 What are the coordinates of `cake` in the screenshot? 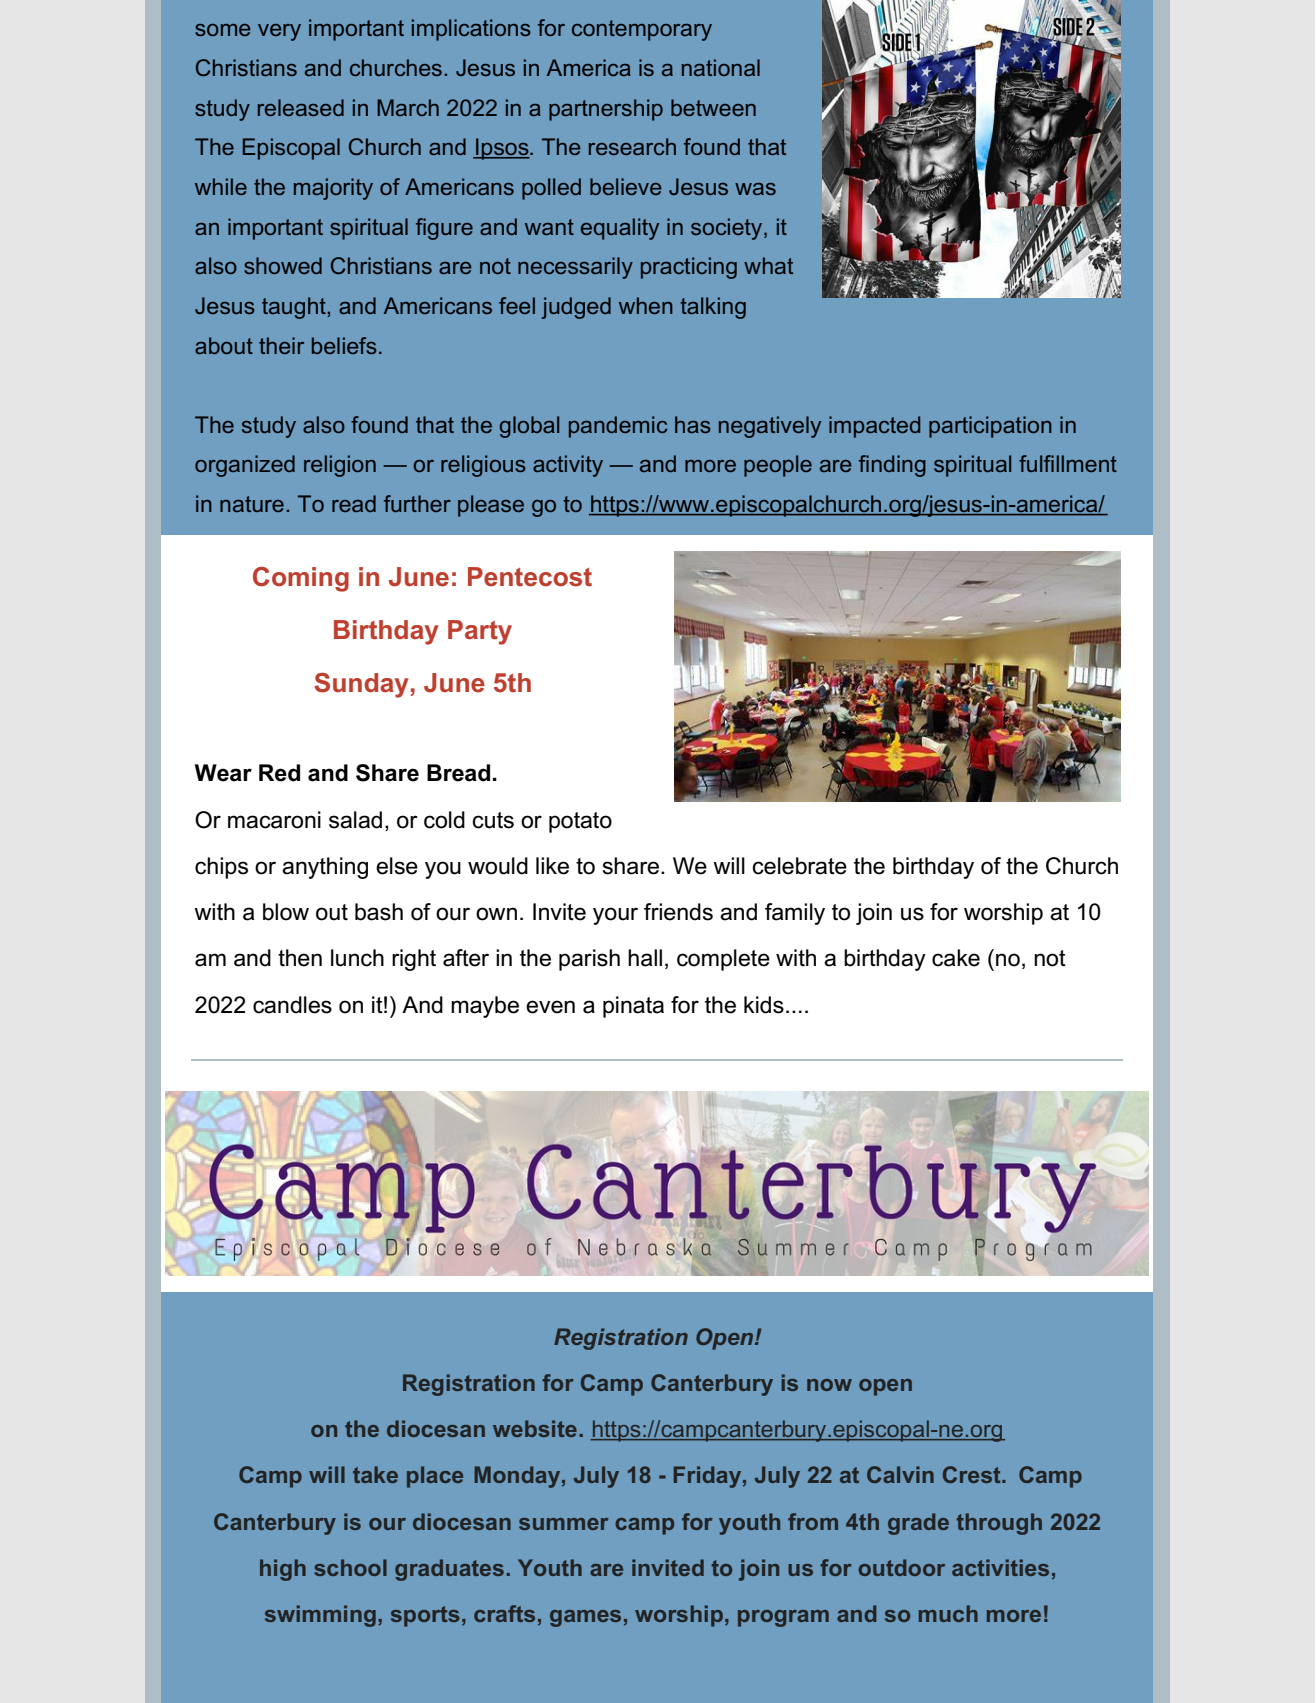 It's located at (956, 958).
